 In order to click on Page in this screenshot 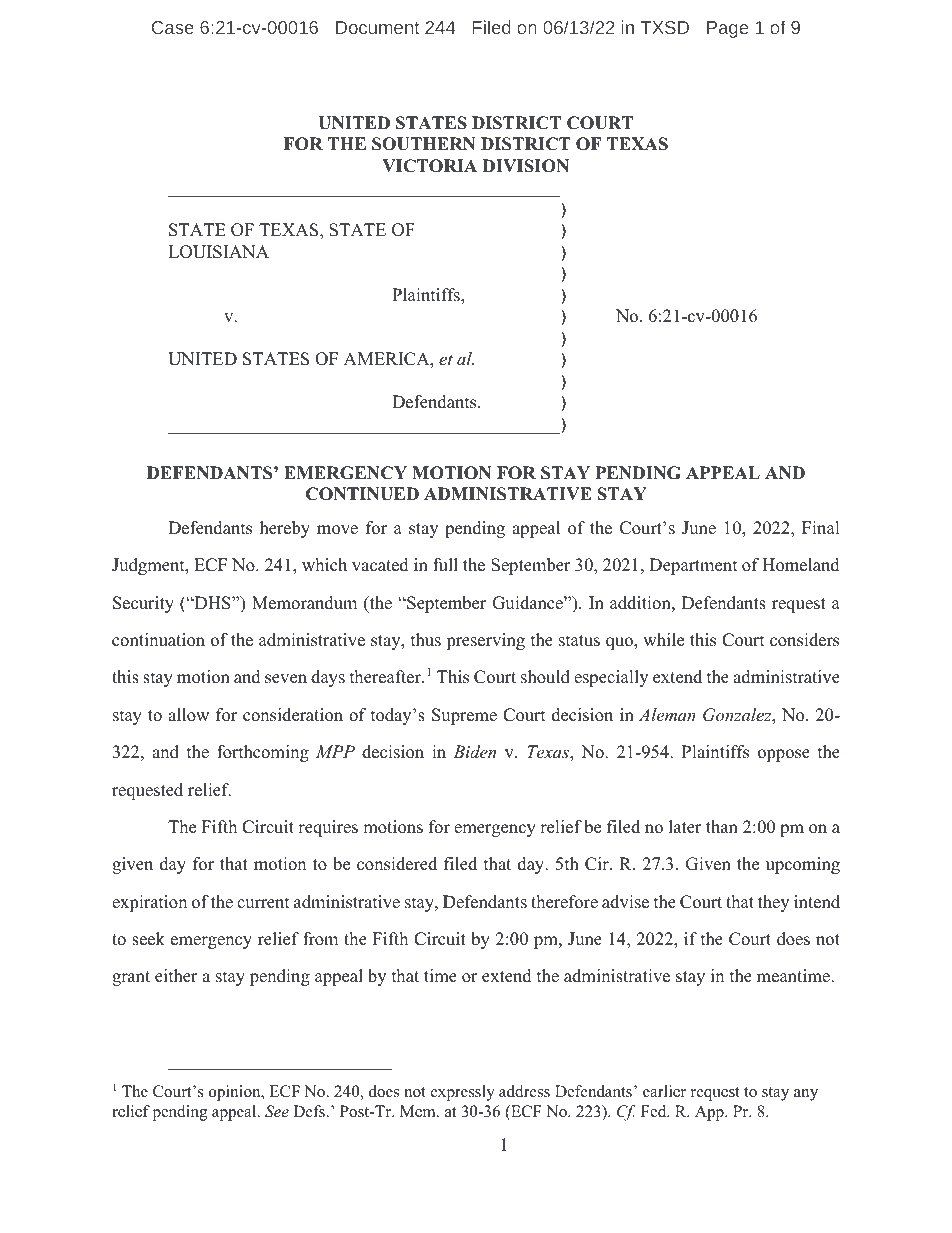, I will do `click(727, 29)`.
